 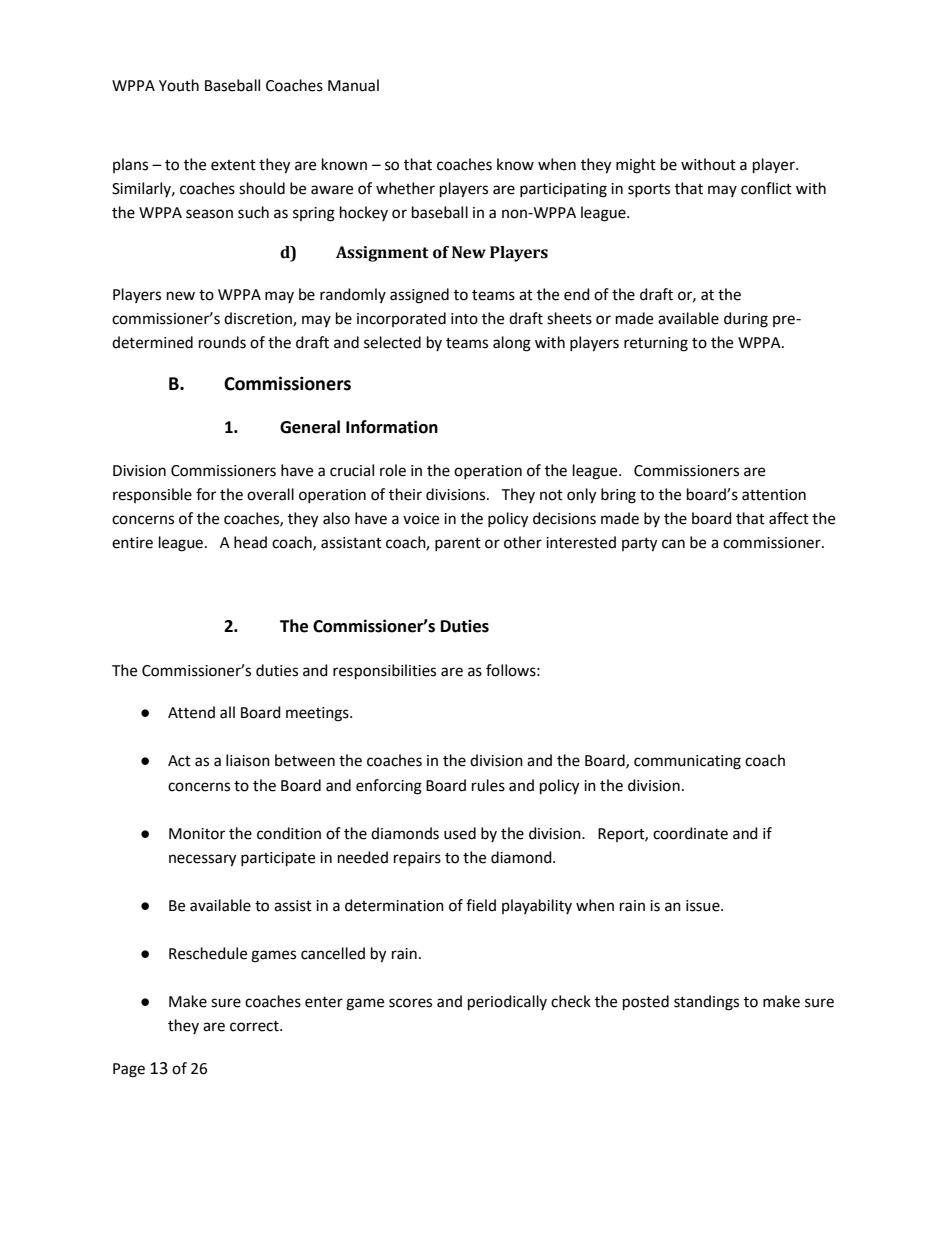 I want to click on correct, so click(x=255, y=1026).
